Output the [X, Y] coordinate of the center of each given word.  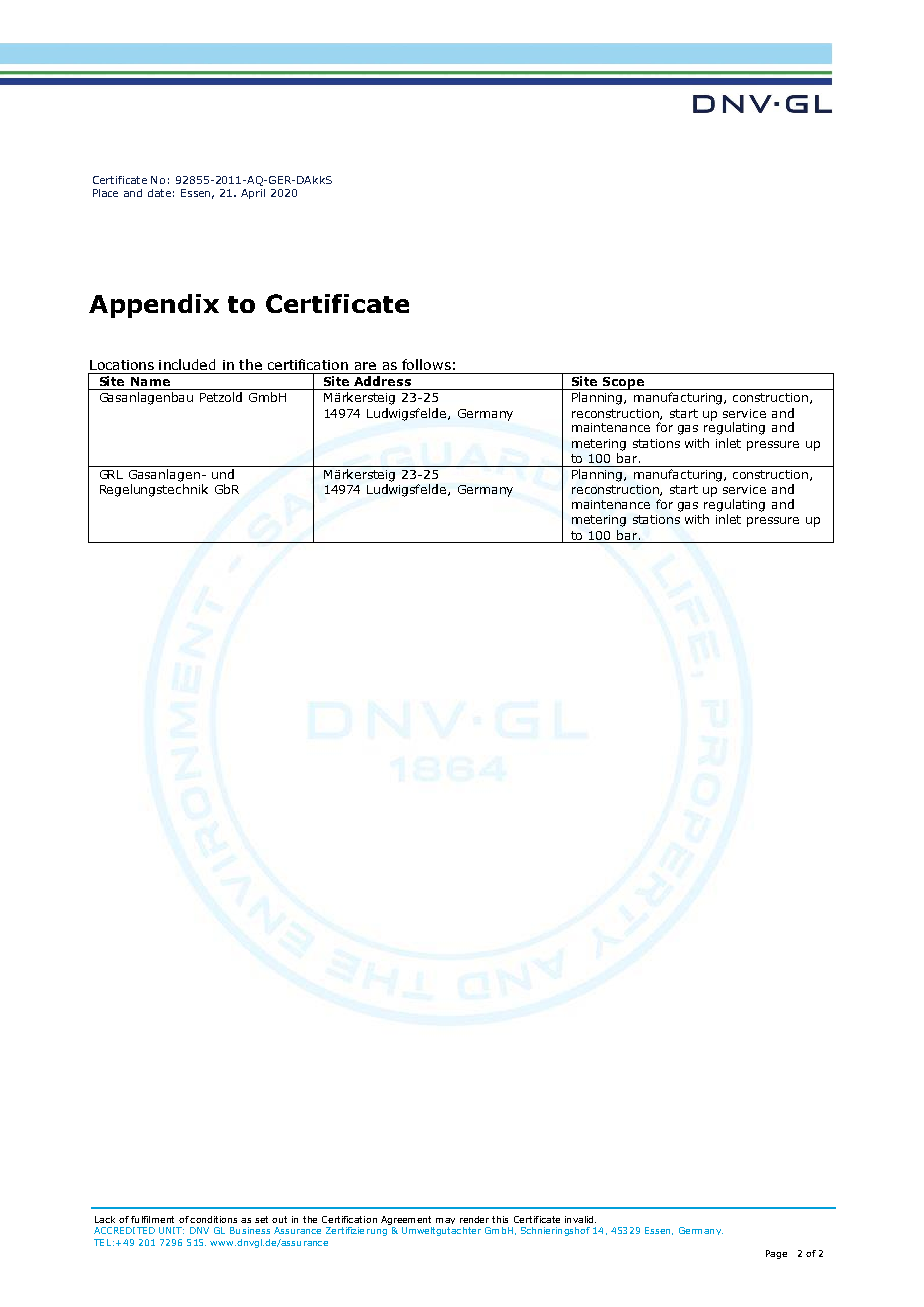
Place [105, 193]
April [253, 194]
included [187, 364]
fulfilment [152, 1219]
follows [426, 364]
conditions [213, 1219]
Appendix [154, 306]
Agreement [406, 1220]
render [474, 1219]
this [500, 1219]
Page [776, 1254]
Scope [623, 383]
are [365, 366]
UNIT [171, 1230]
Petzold [221, 397]
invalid [580, 1219]
